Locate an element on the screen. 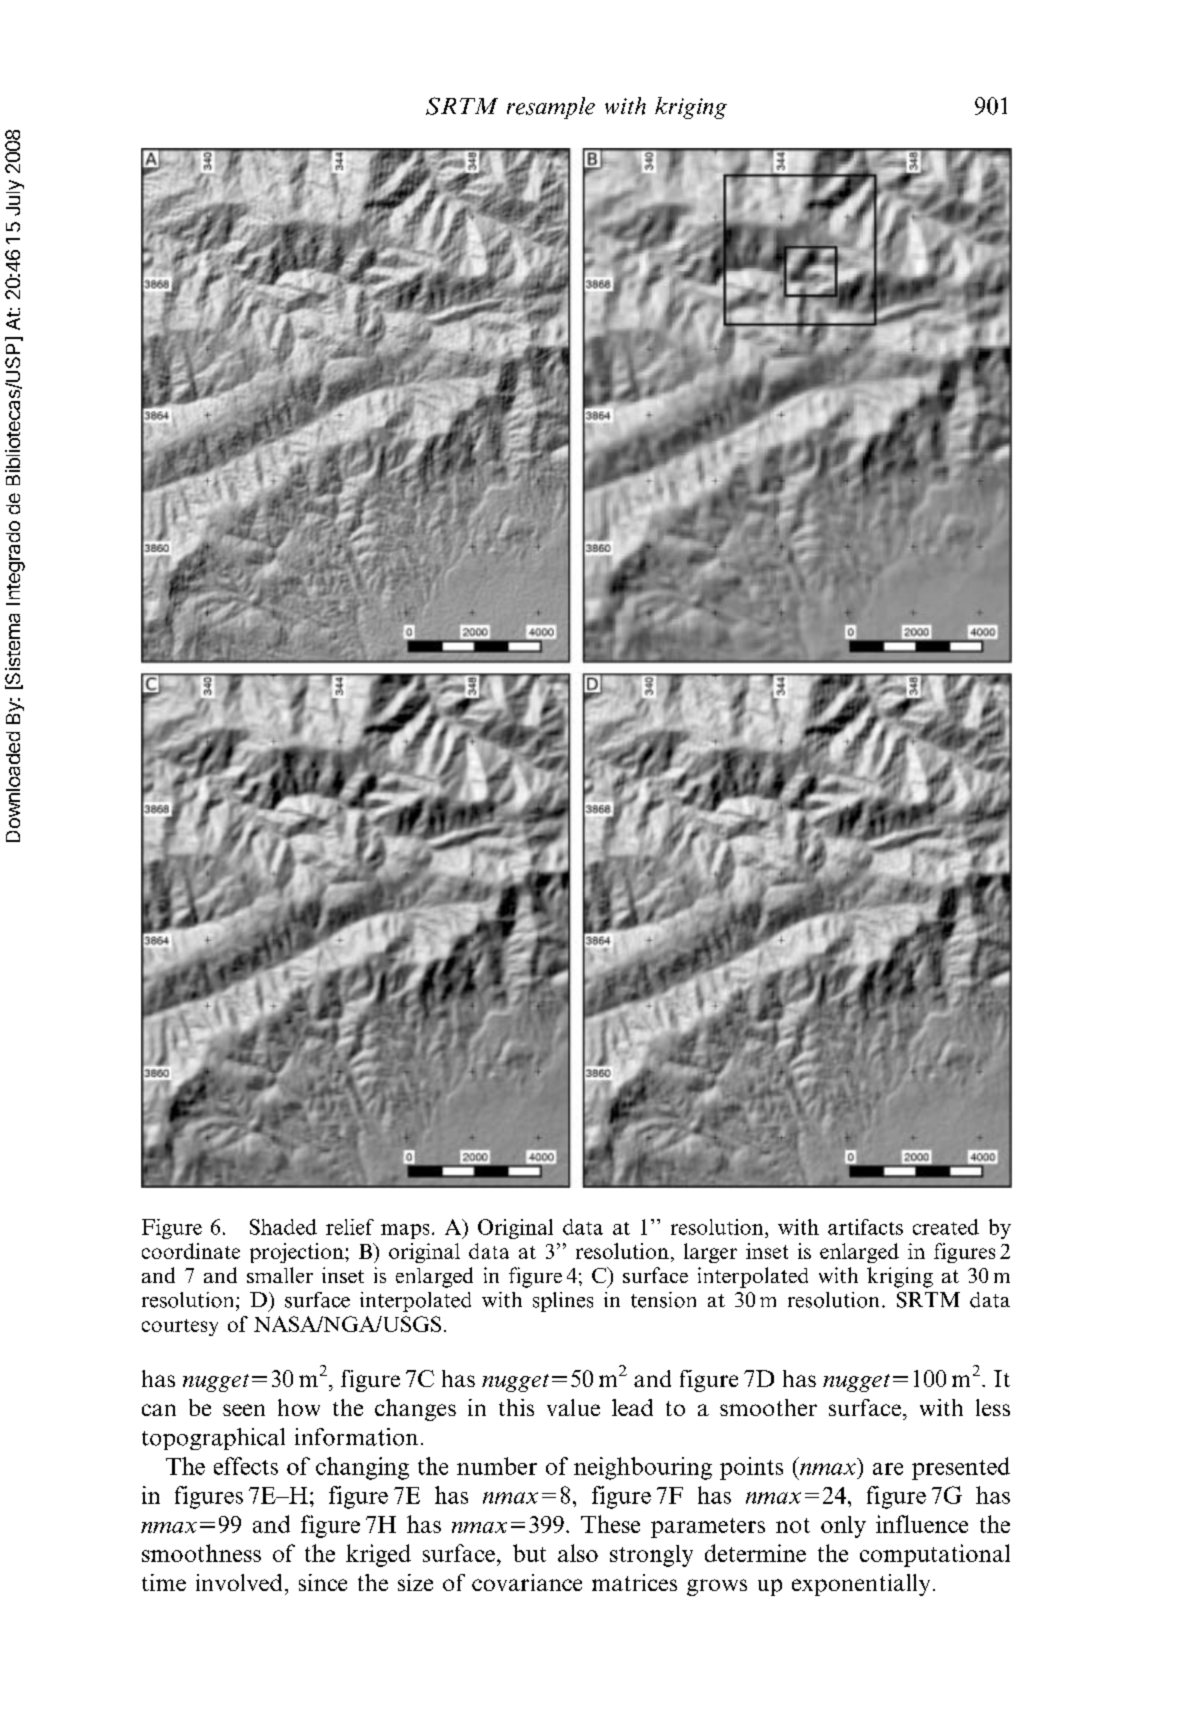  tension is located at coordinates (663, 1300).
